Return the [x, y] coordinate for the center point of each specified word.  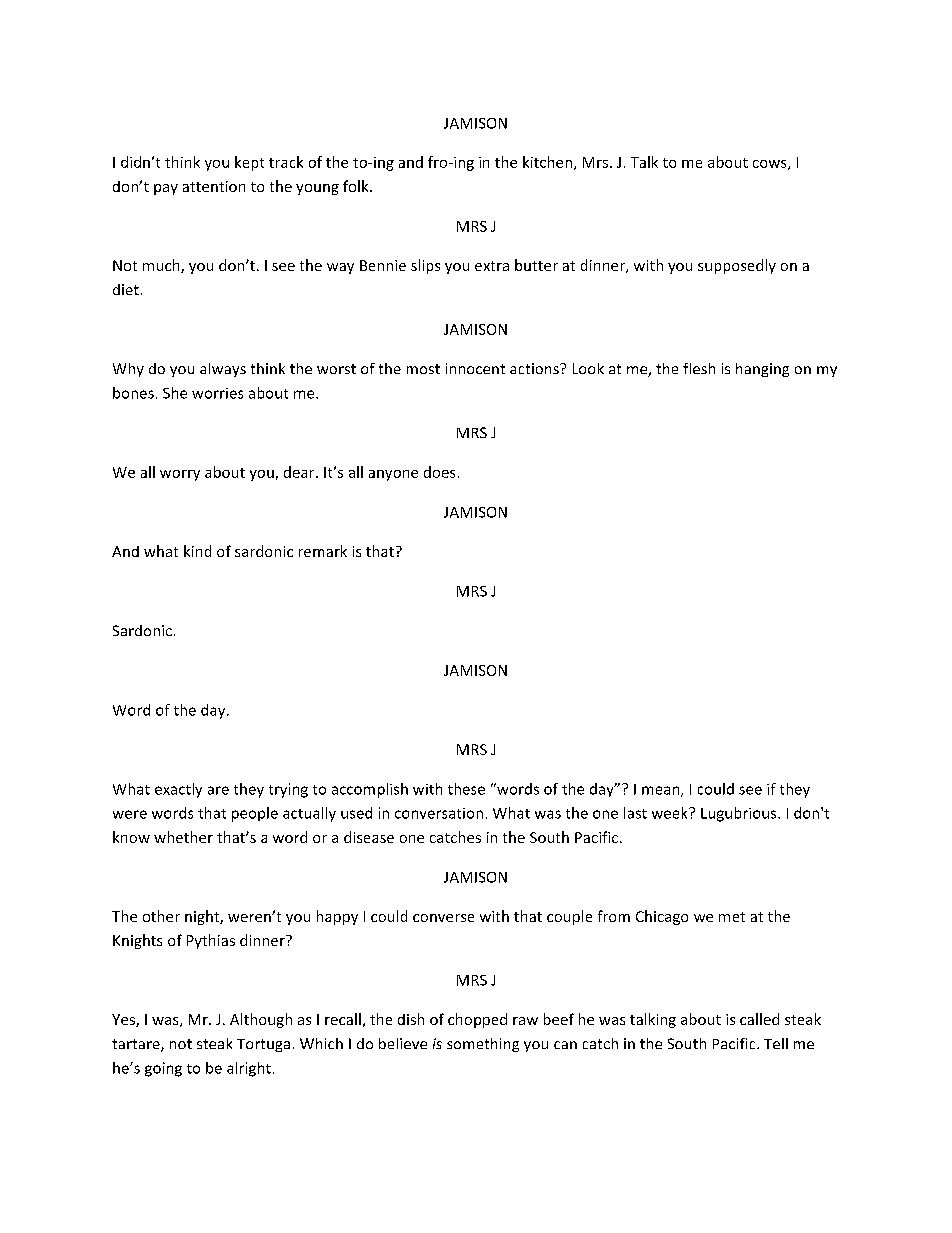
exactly [178, 790]
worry [180, 475]
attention [214, 186]
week [671, 813]
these [466, 789]
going [163, 1069]
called [759, 1019]
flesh [699, 368]
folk [357, 186]
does [439, 472]
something [483, 1045]
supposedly [737, 266]
